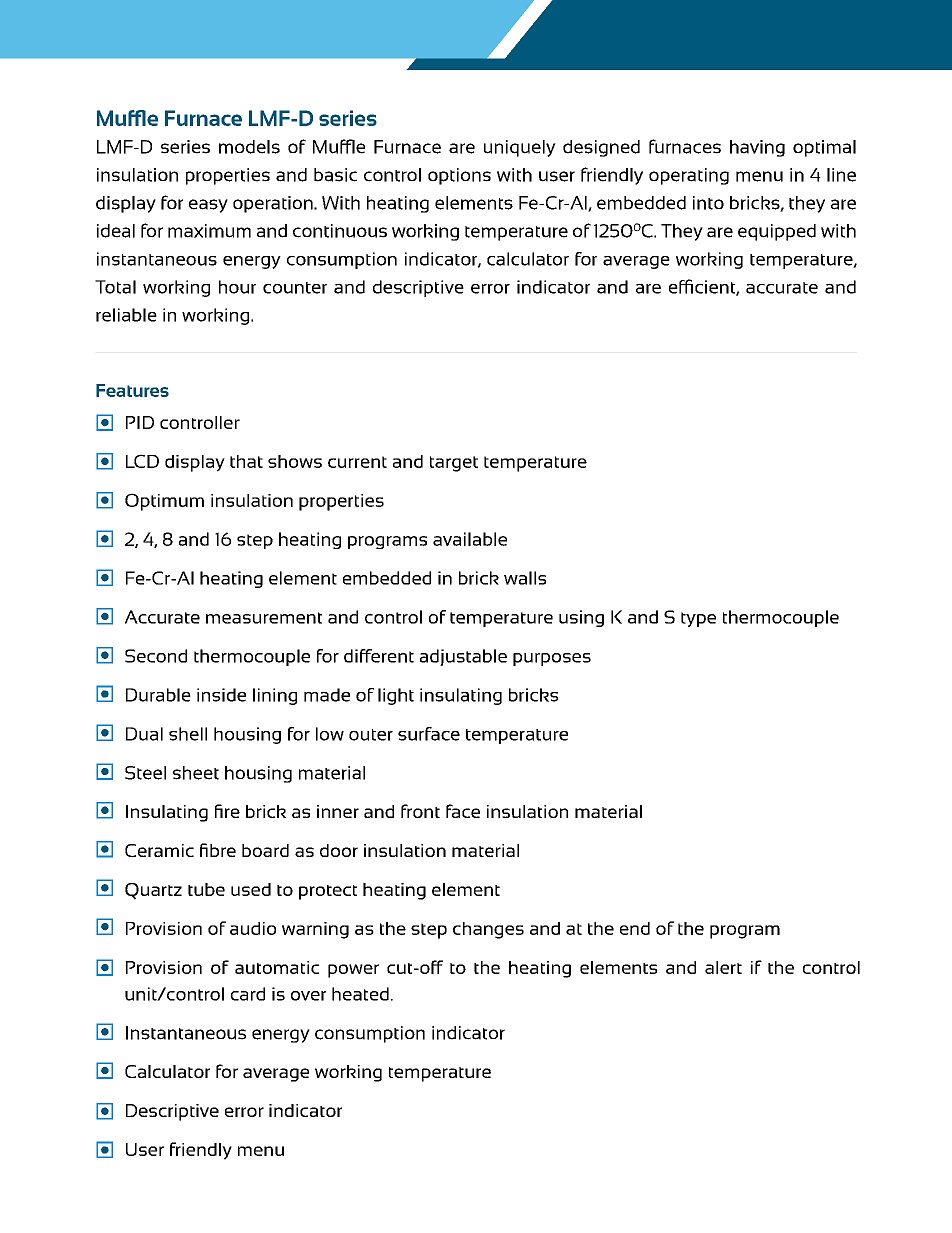 Image resolution: width=952 pixels, height=1233 pixels. Describe the element at coordinates (488, 930) in the image. I see `changes` at that location.
